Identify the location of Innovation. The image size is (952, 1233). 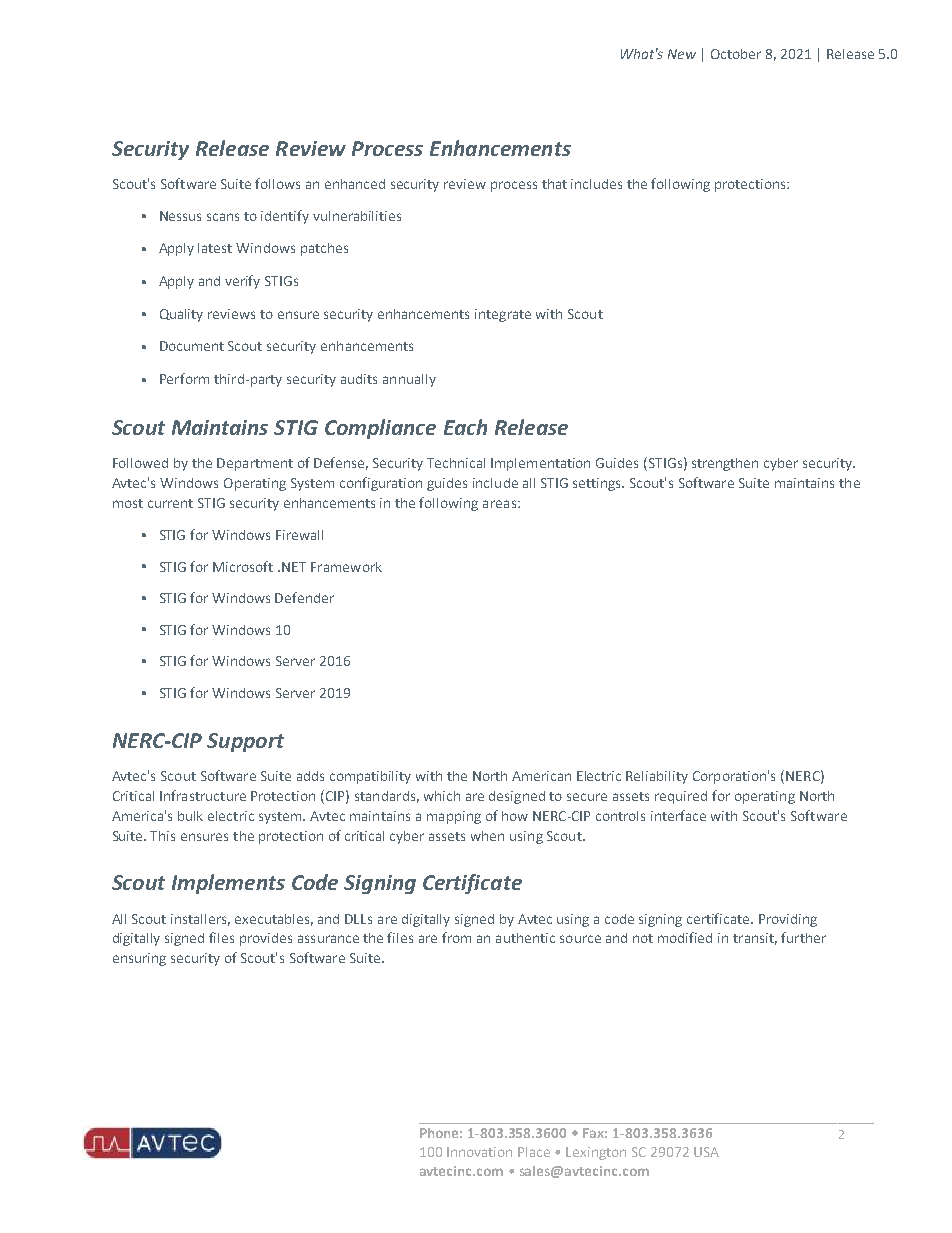
(479, 1152).
